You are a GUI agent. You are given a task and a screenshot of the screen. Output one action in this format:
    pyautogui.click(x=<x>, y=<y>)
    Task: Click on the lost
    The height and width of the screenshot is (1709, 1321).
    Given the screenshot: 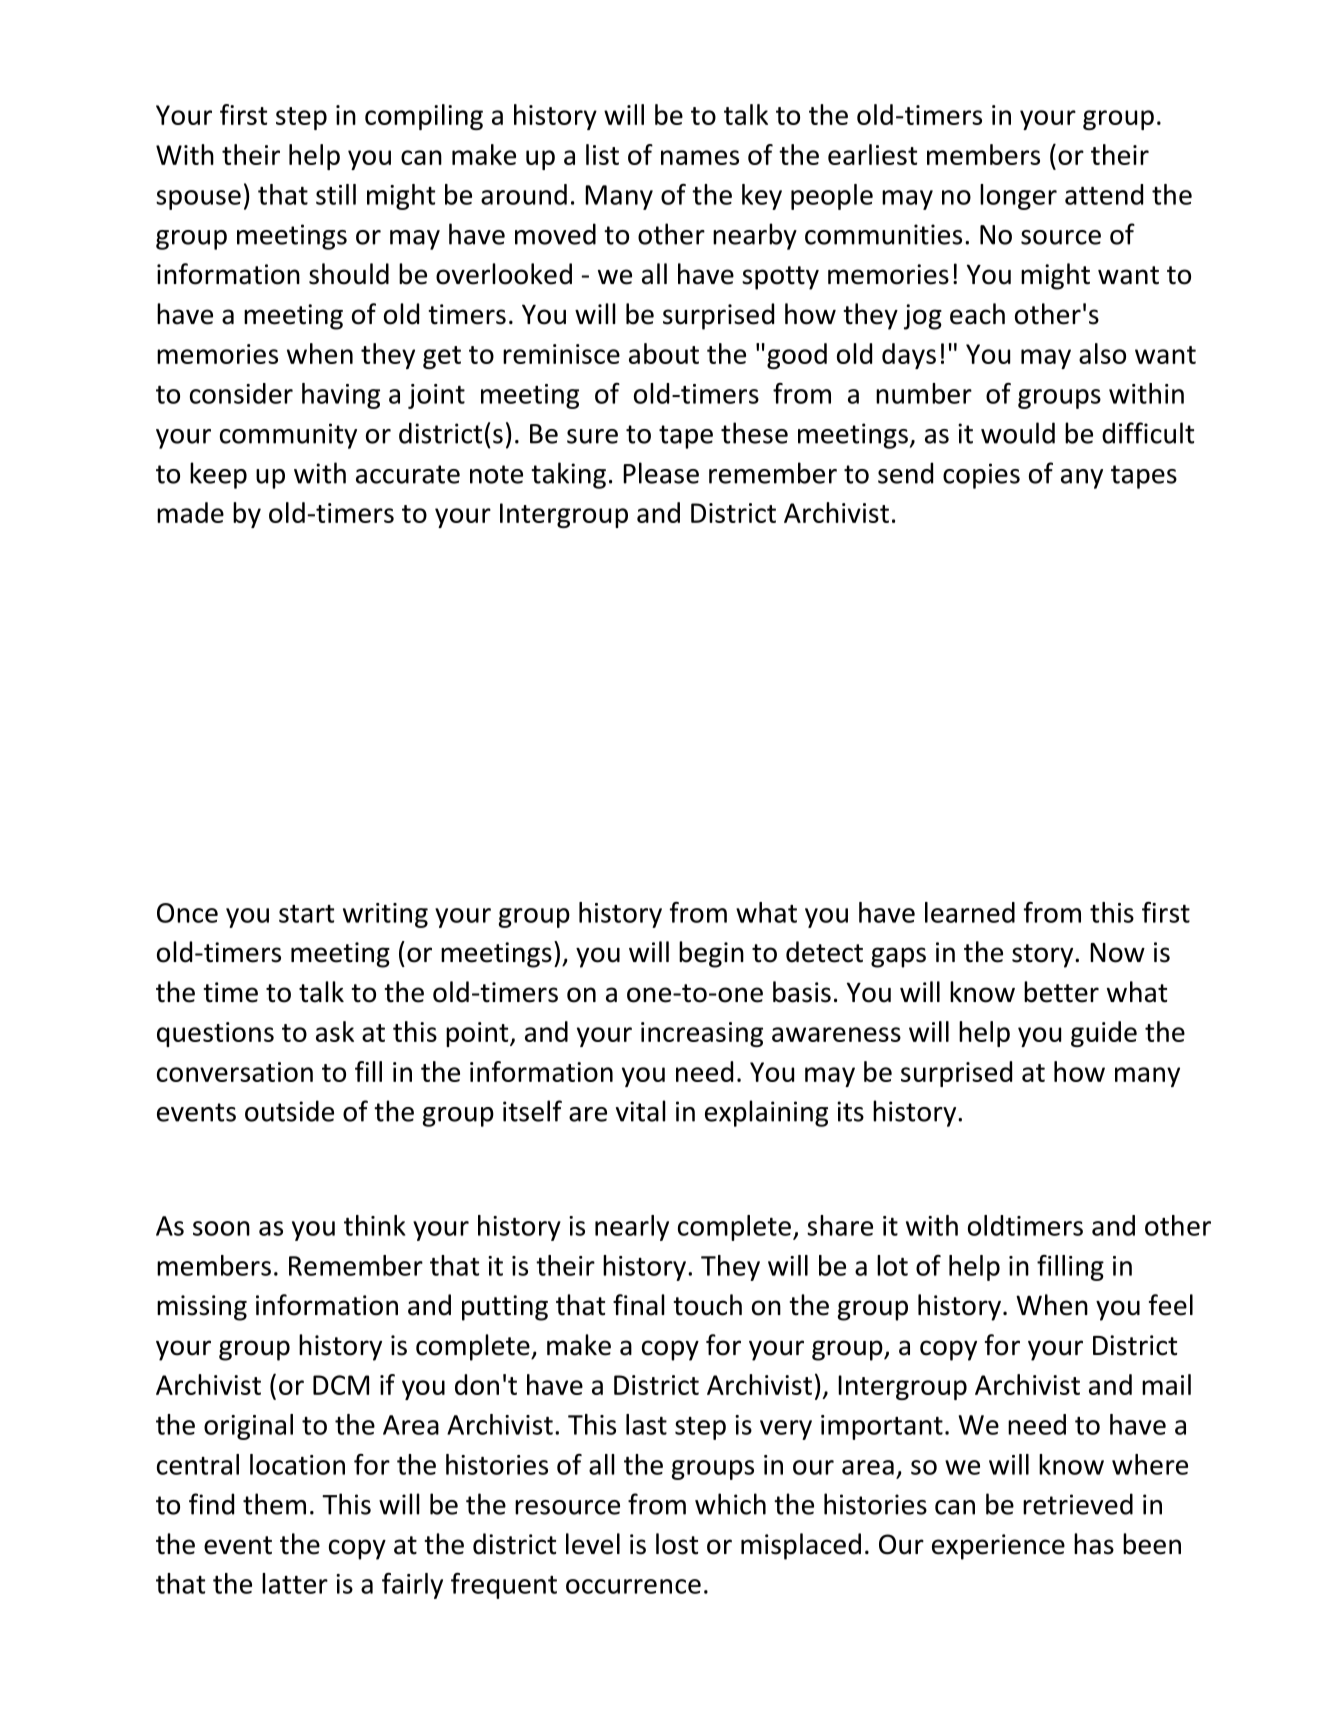 What is the action you would take?
    pyautogui.click(x=677, y=1544)
